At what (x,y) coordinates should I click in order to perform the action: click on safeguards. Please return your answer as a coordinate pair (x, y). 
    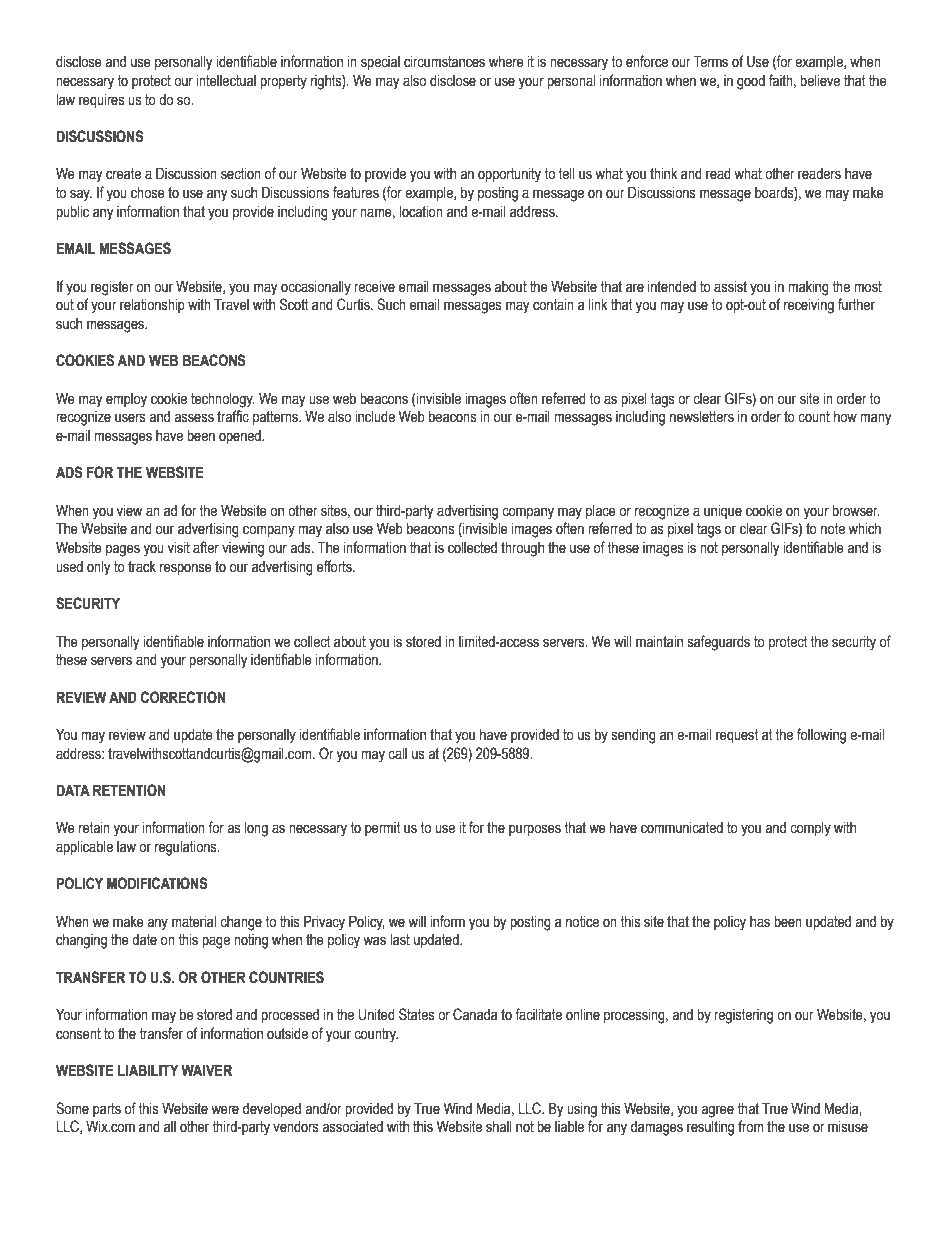
    Looking at the image, I should click on (719, 643).
